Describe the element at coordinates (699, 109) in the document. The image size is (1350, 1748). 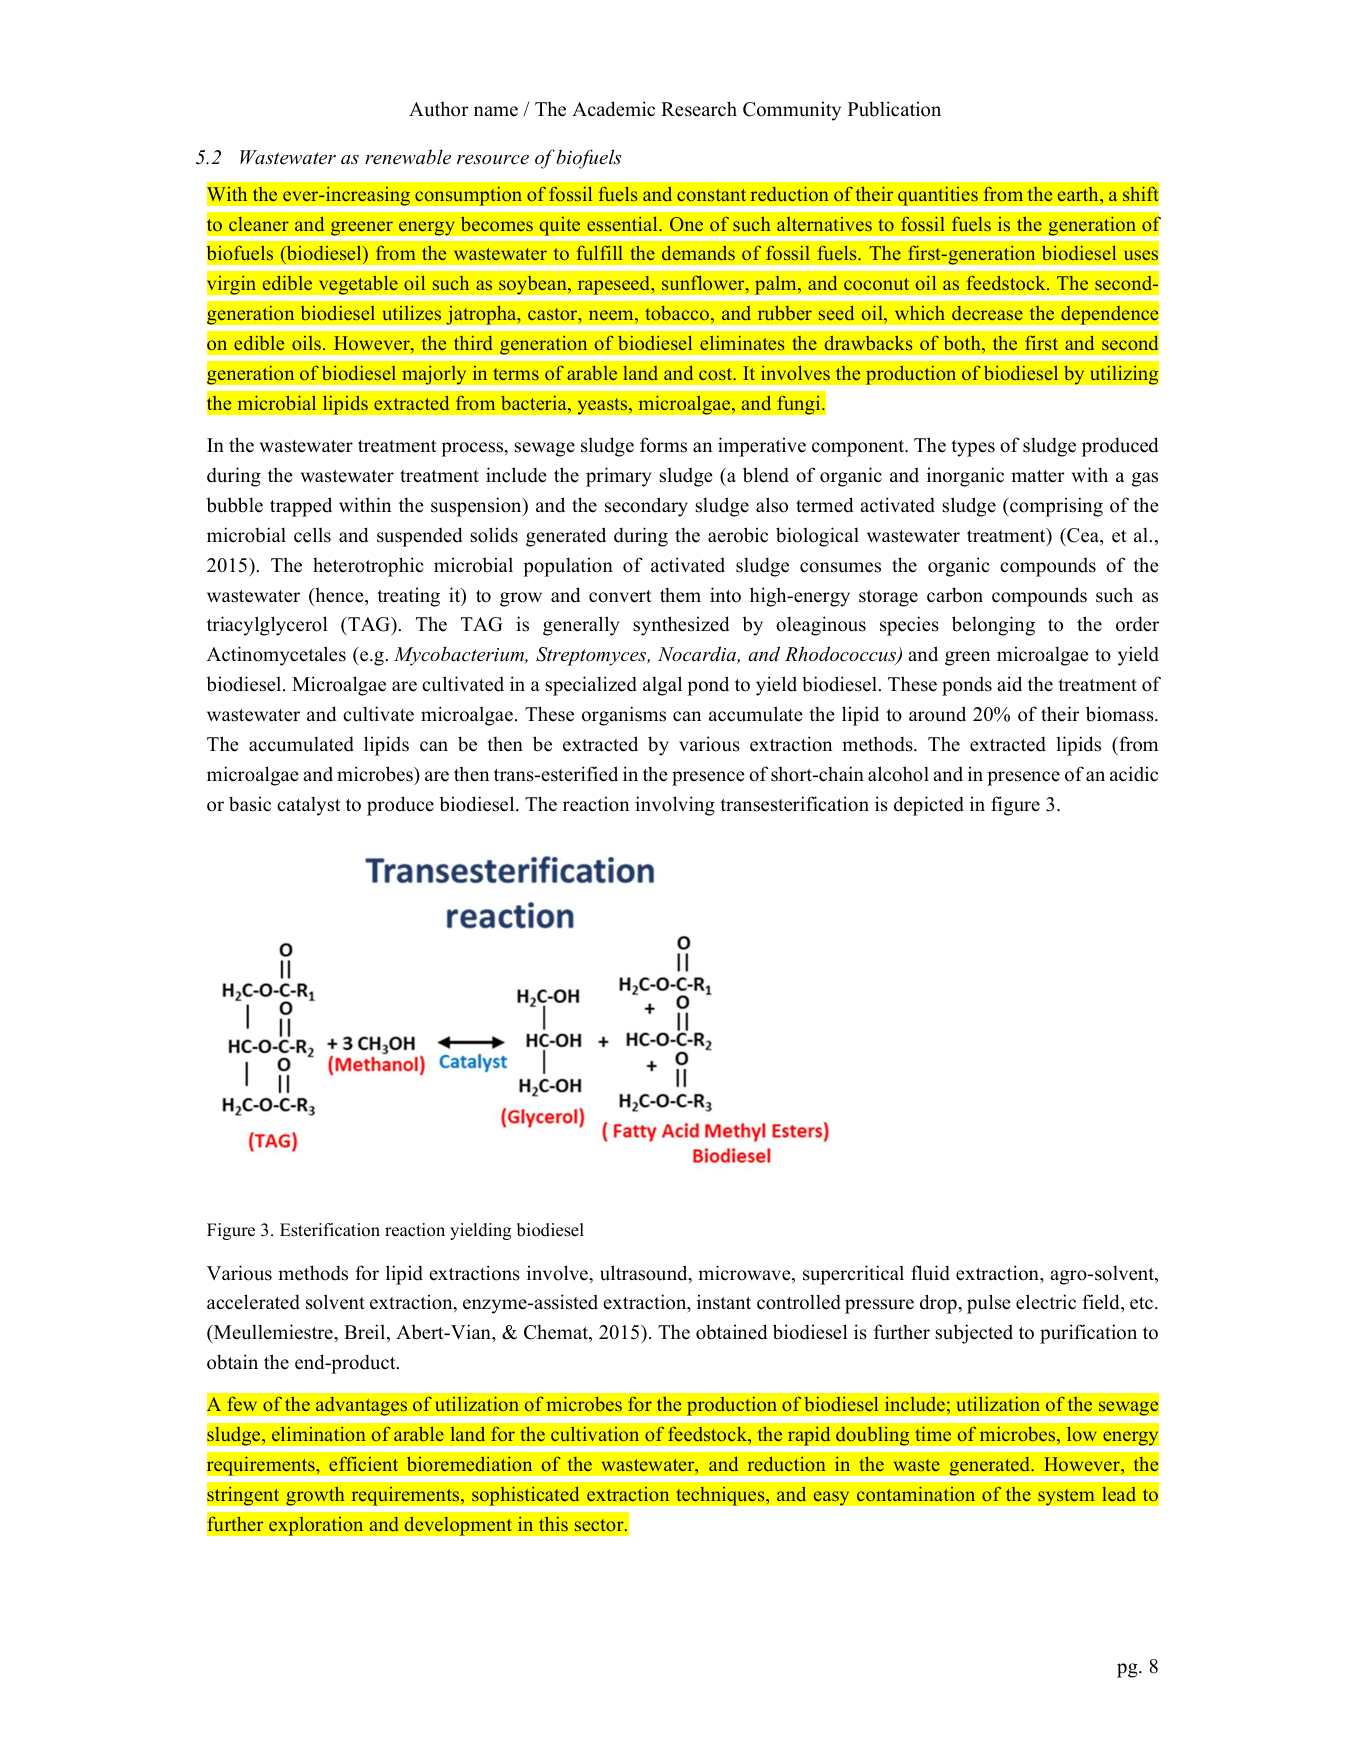
I see `Research` at that location.
